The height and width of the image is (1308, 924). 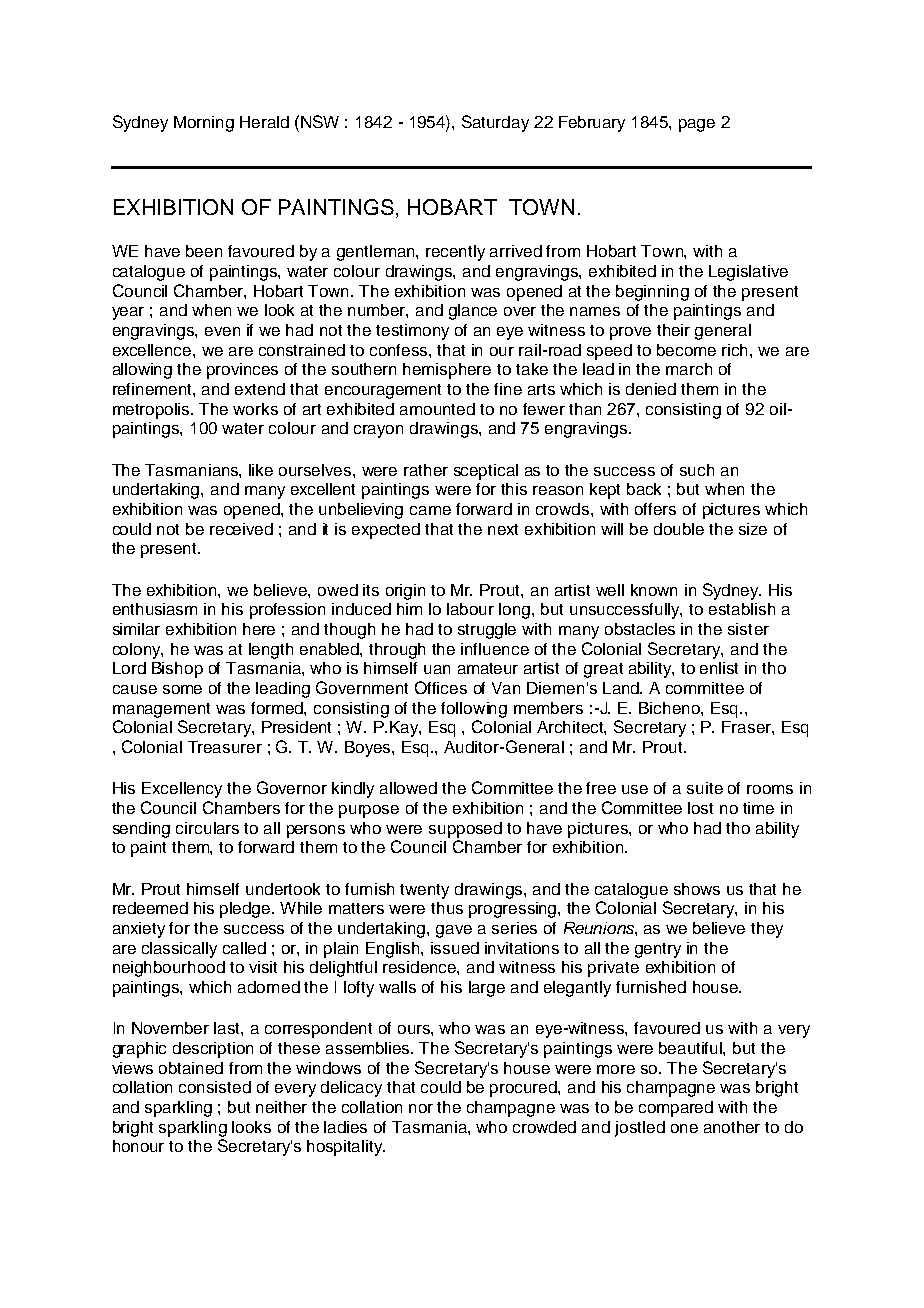 I want to click on page, so click(x=697, y=125).
